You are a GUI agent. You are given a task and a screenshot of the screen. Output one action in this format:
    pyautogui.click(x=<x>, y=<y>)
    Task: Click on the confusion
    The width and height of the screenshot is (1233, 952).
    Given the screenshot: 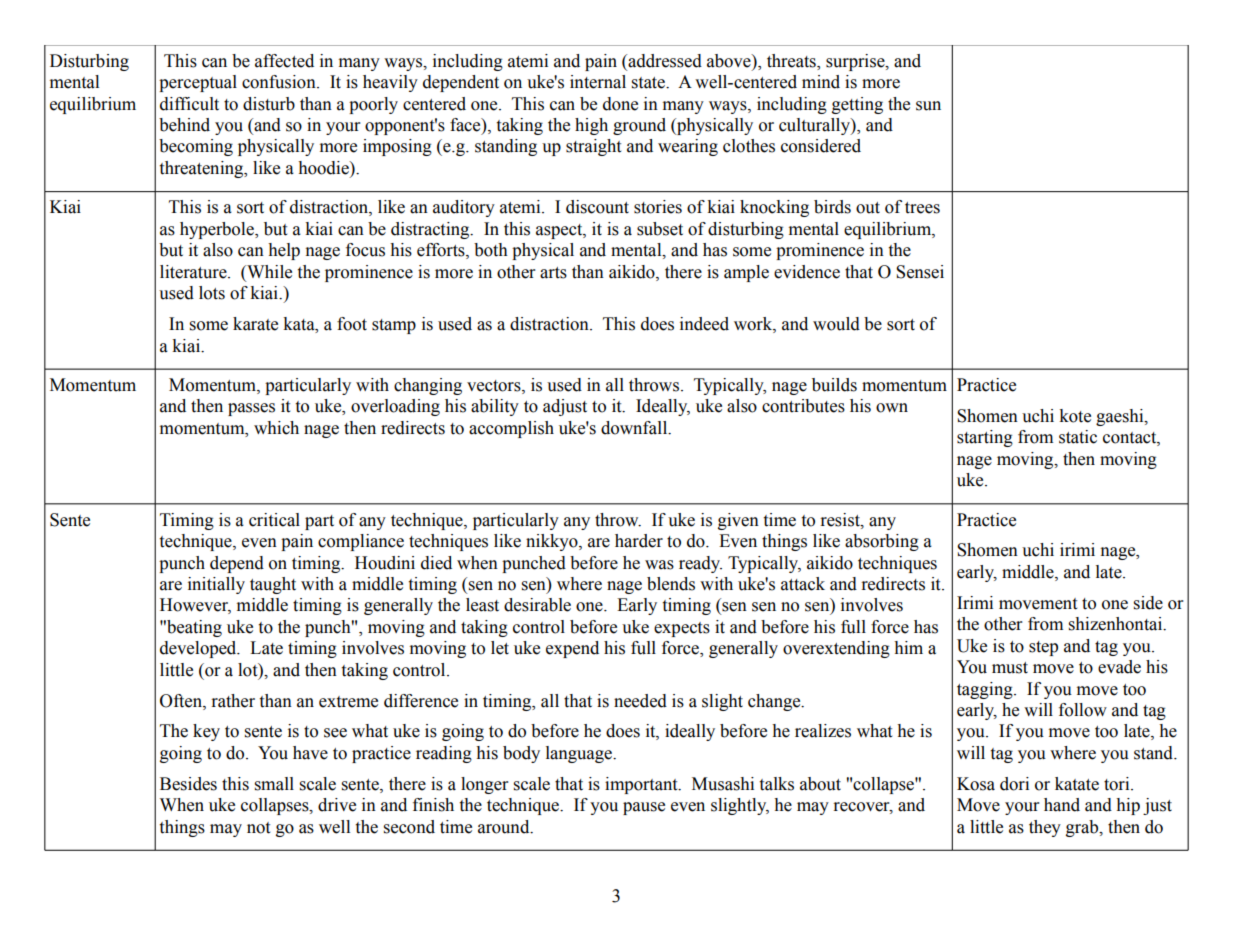 What is the action you would take?
    pyautogui.click(x=280, y=82)
